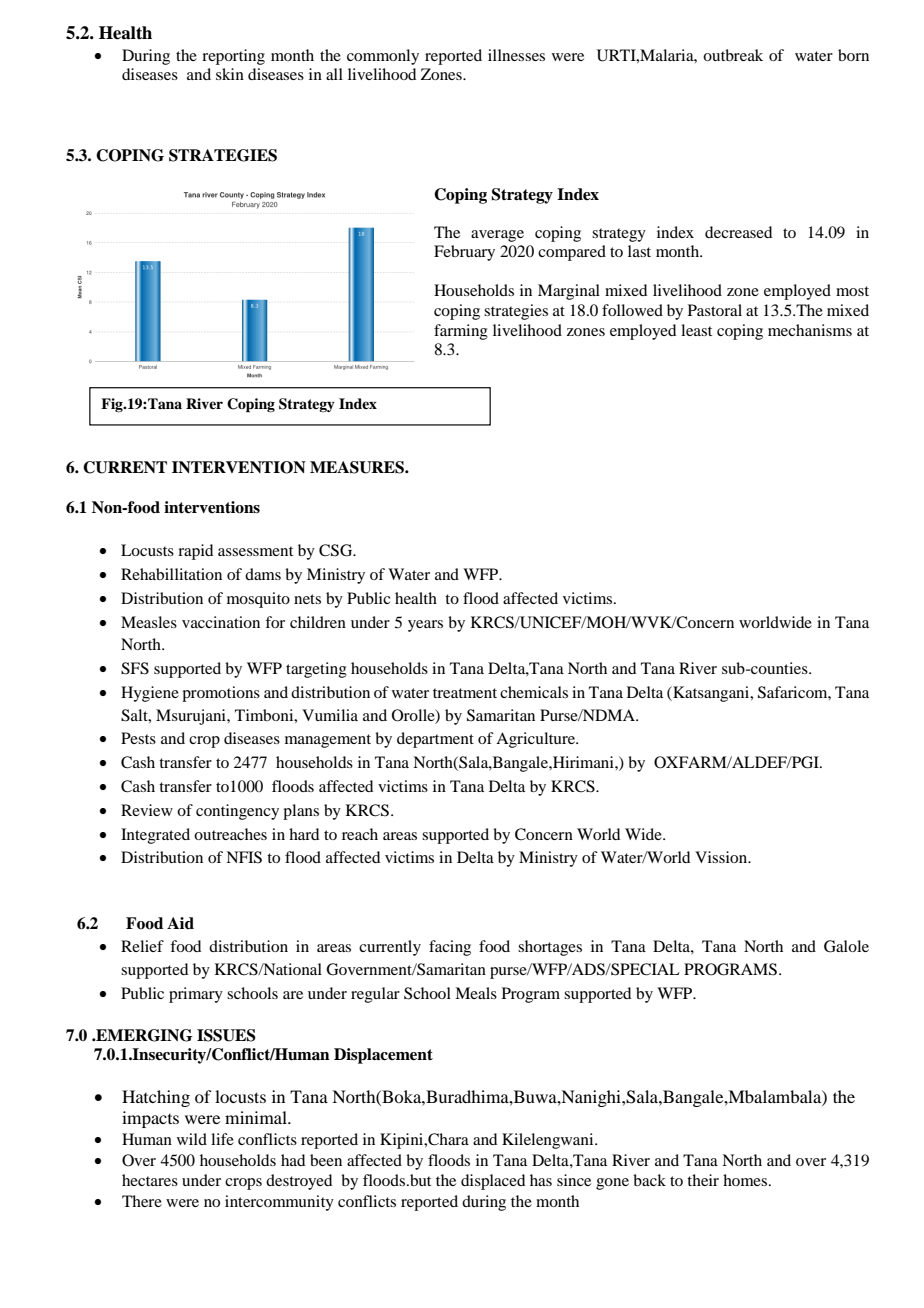  Describe the element at coordinates (230, 74) in the screenshot. I see `skin` at that location.
